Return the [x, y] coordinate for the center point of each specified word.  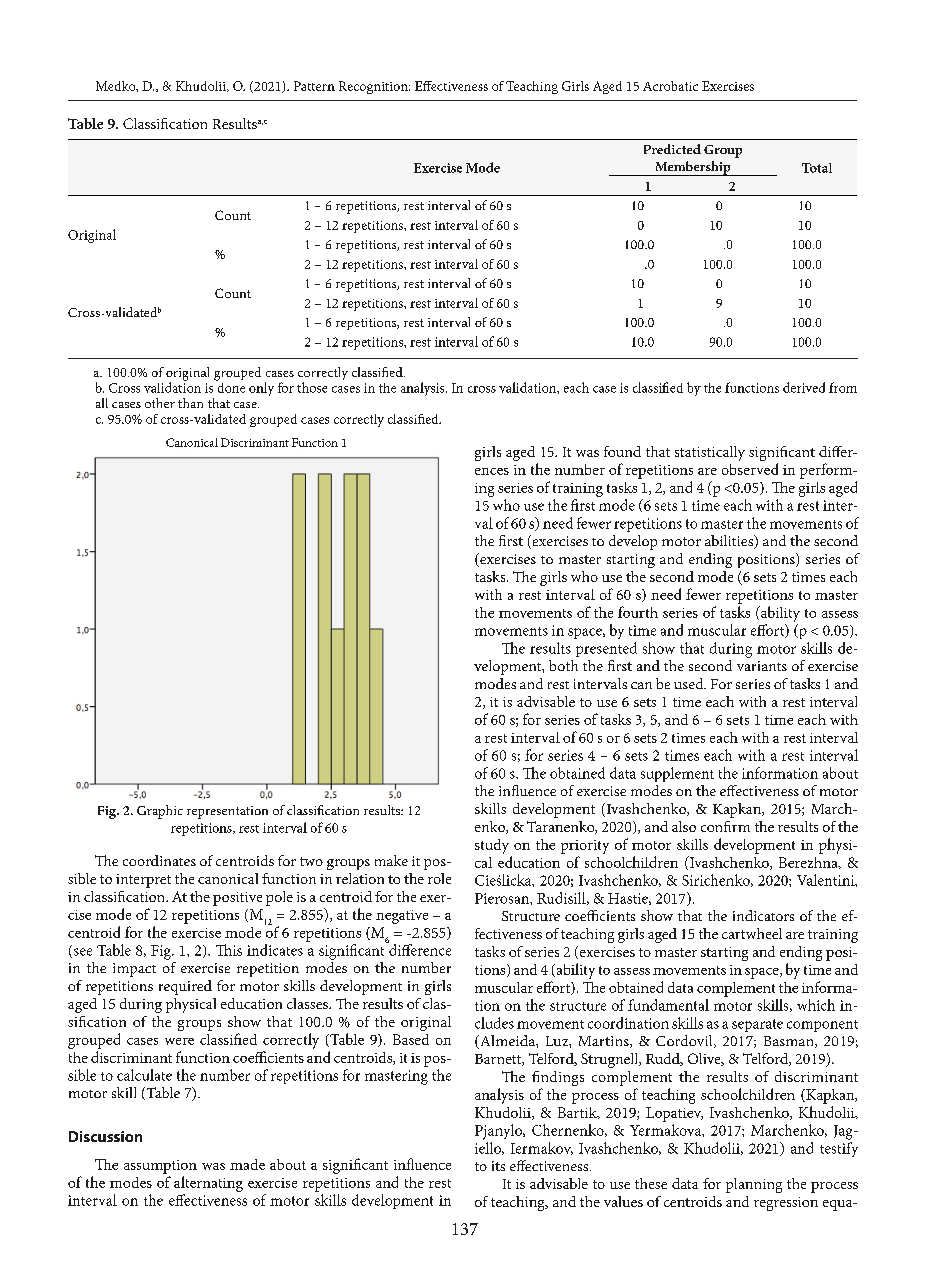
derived [804, 387]
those [312, 387]
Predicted [672, 149]
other [160, 403]
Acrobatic [670, 86]
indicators [763, 915]
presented [606, 649]
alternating [208, 1184]
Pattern [314, 86]
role [439, 878]
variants [762, 666]
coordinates [159, 860]
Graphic [160, 812]
